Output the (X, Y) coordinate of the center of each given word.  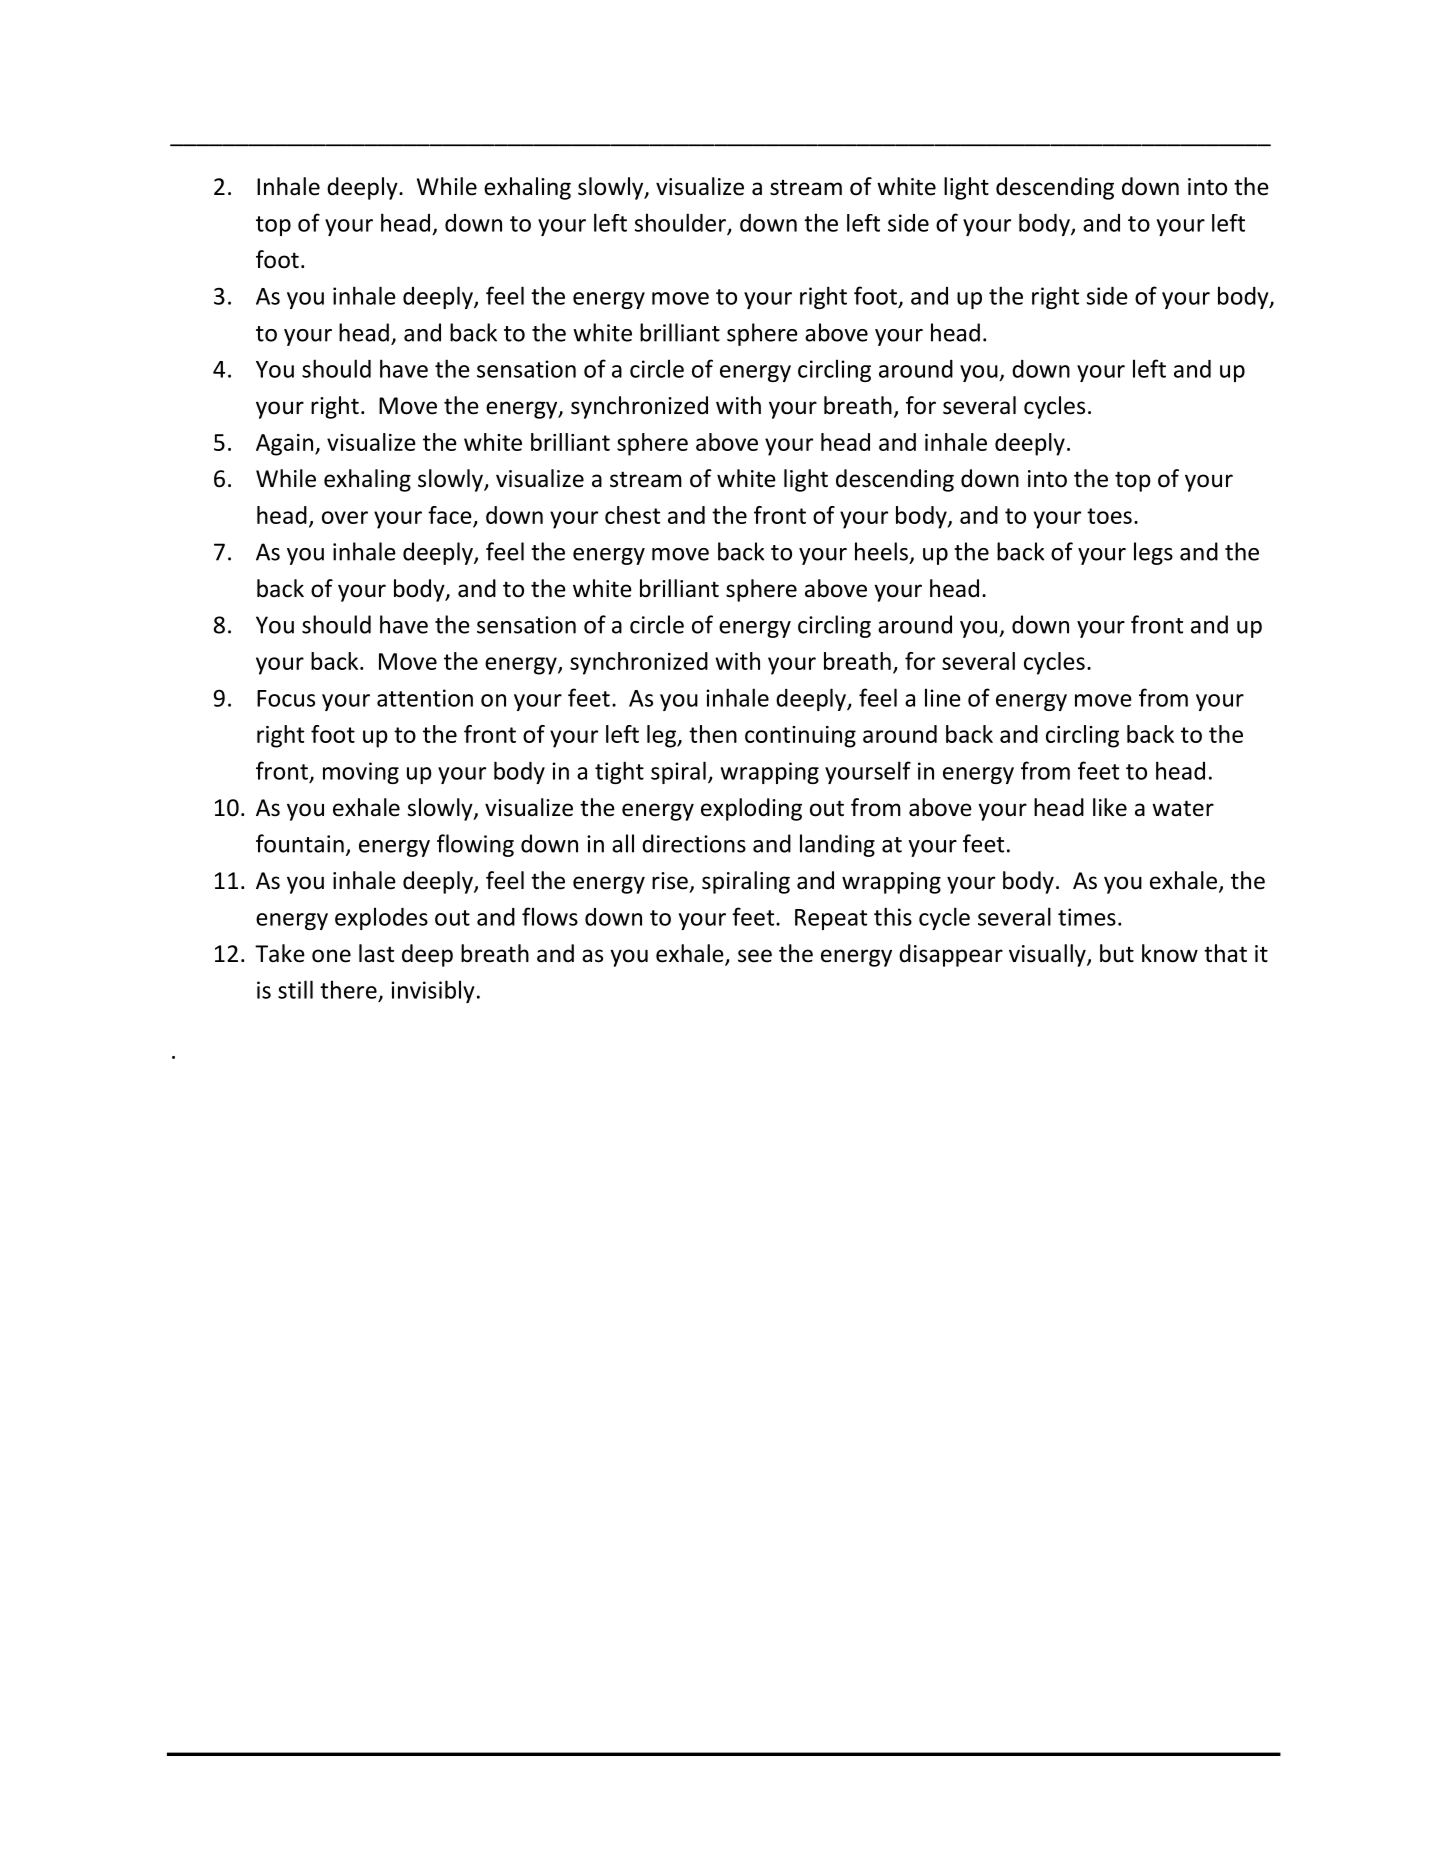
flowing (475, 845)
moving (361, 773)
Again (284, 445)
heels (881, 551)
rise (670, 881)
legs (1153, 553)
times (1087, 917)
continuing (800, 737)
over (345, 517)
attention (425, 698)
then (713, 734)
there (348, 989)
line (943, 697)
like (1110, 807)
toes (1109, 516)
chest (632, 515)
